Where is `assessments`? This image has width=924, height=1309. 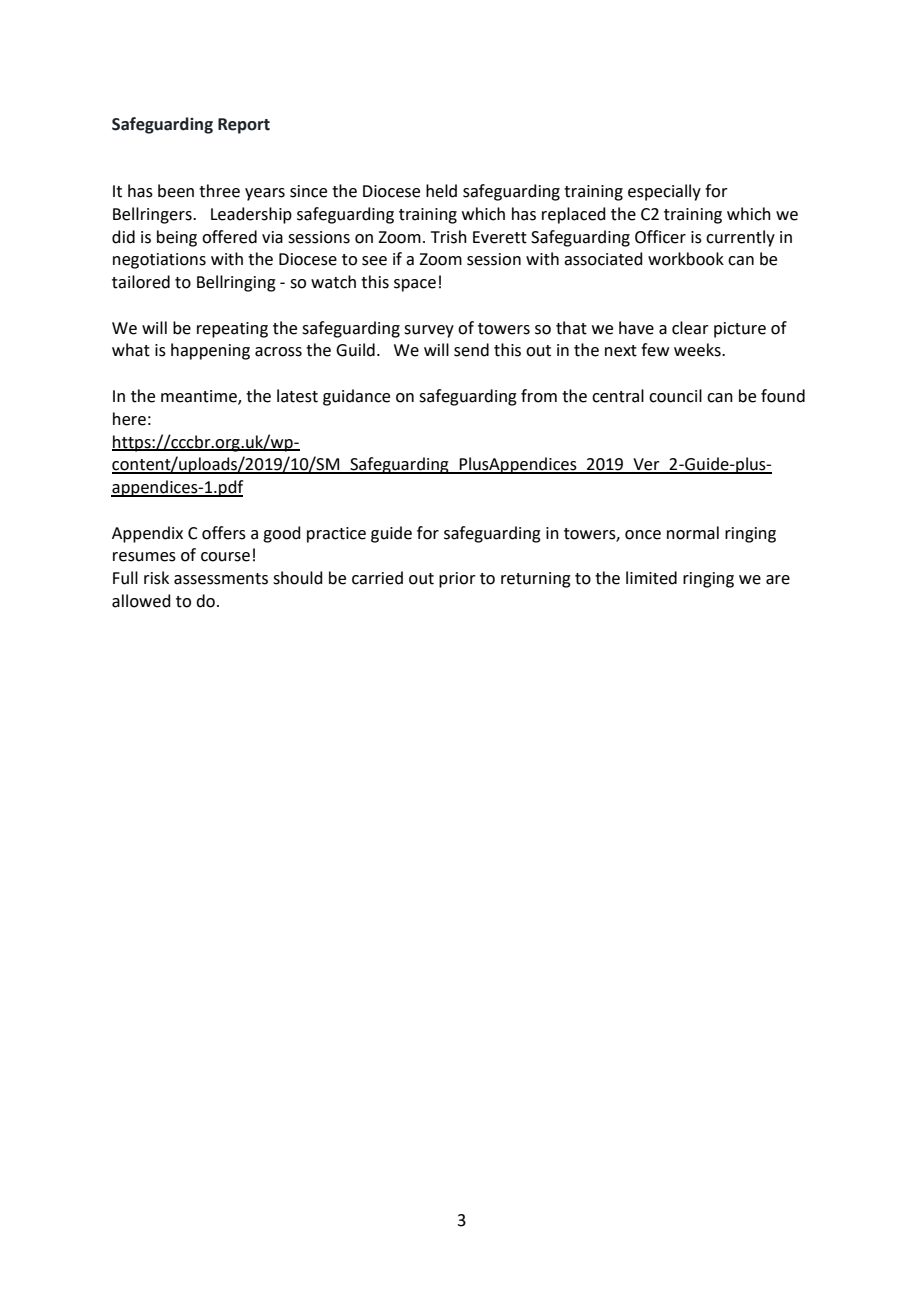
assessments is located at coordinates (221, 579).
